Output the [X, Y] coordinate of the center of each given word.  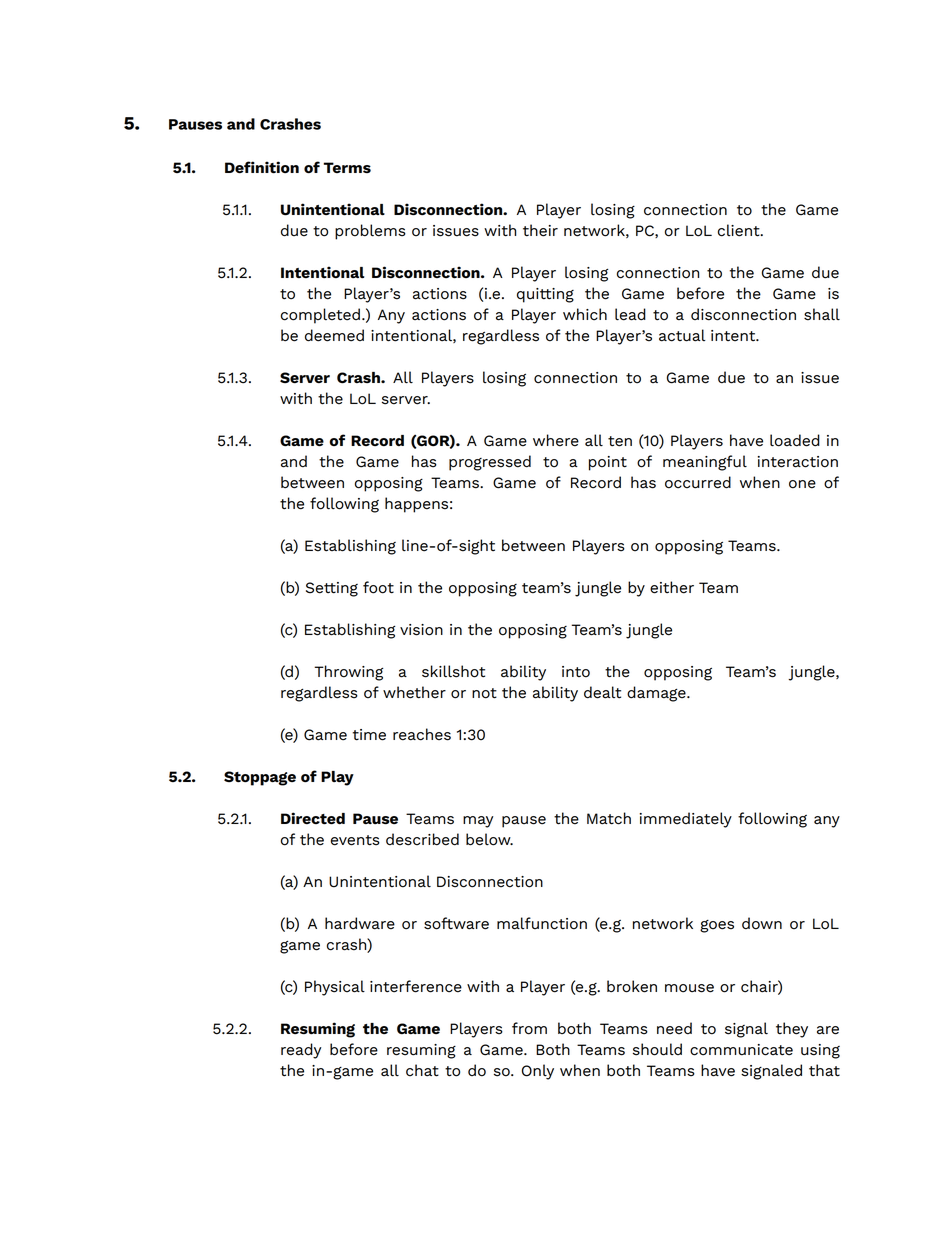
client [740, 230]
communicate [741, 1050]
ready [301, 1051]
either [672, 587]
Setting [332, 589]
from [529, 1028]
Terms [347, 167]
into [576, 672]
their [540, 230]
